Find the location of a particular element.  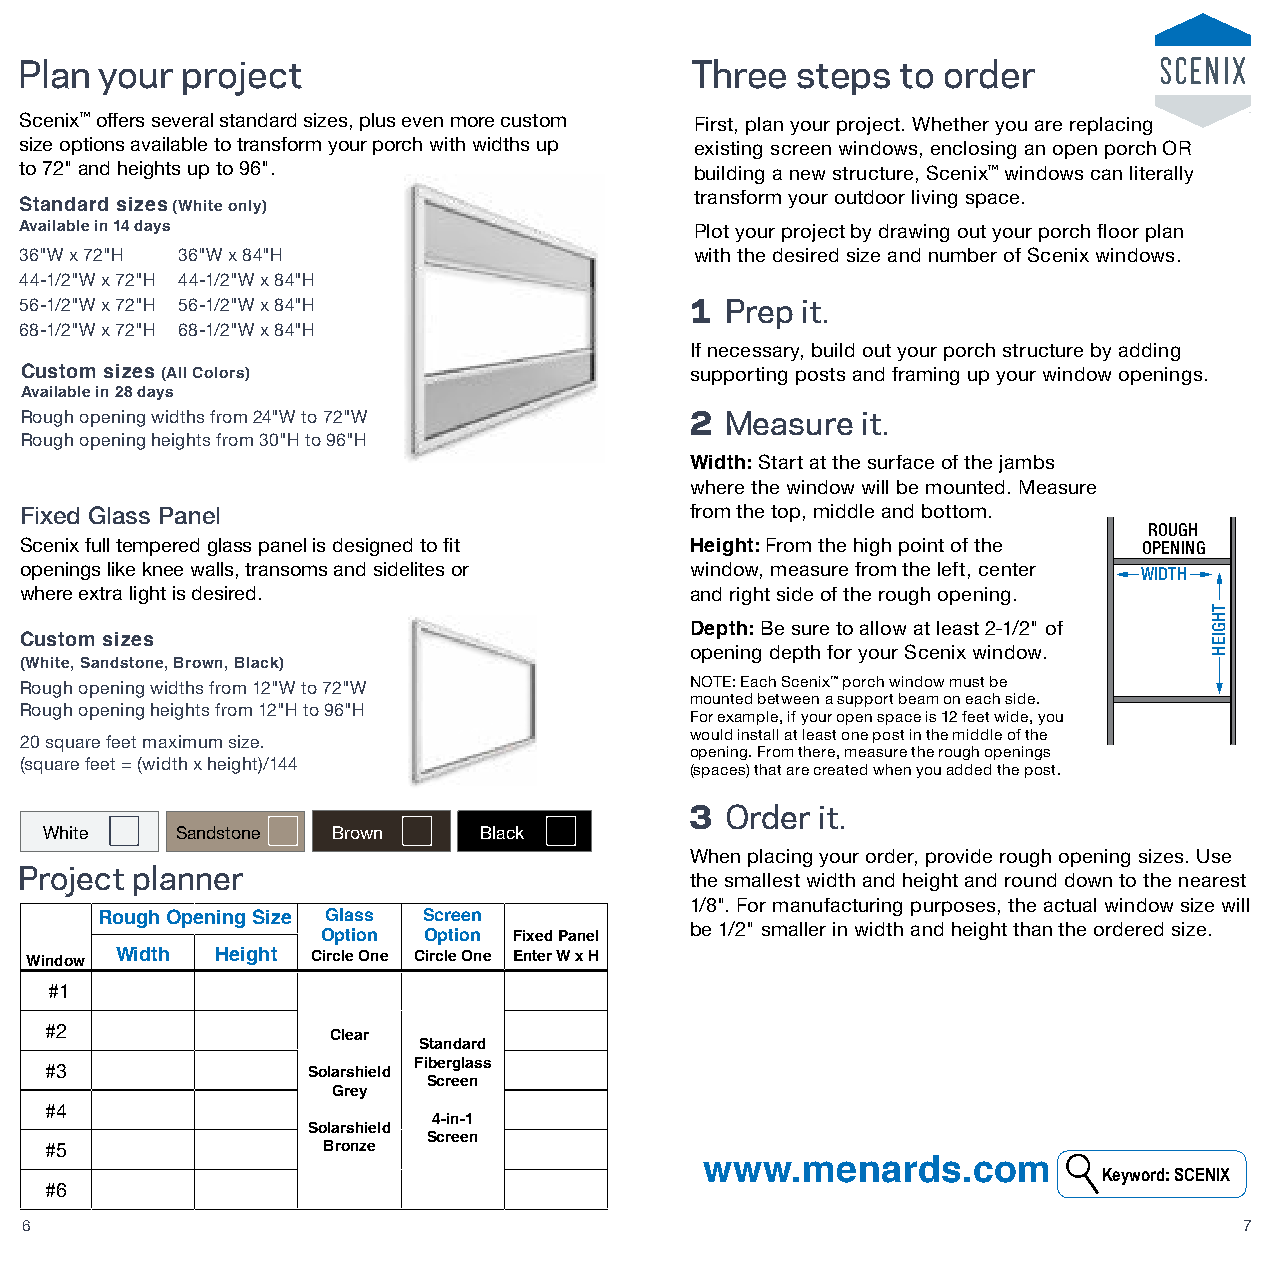

Whether is located at coordinates (950, 124).
